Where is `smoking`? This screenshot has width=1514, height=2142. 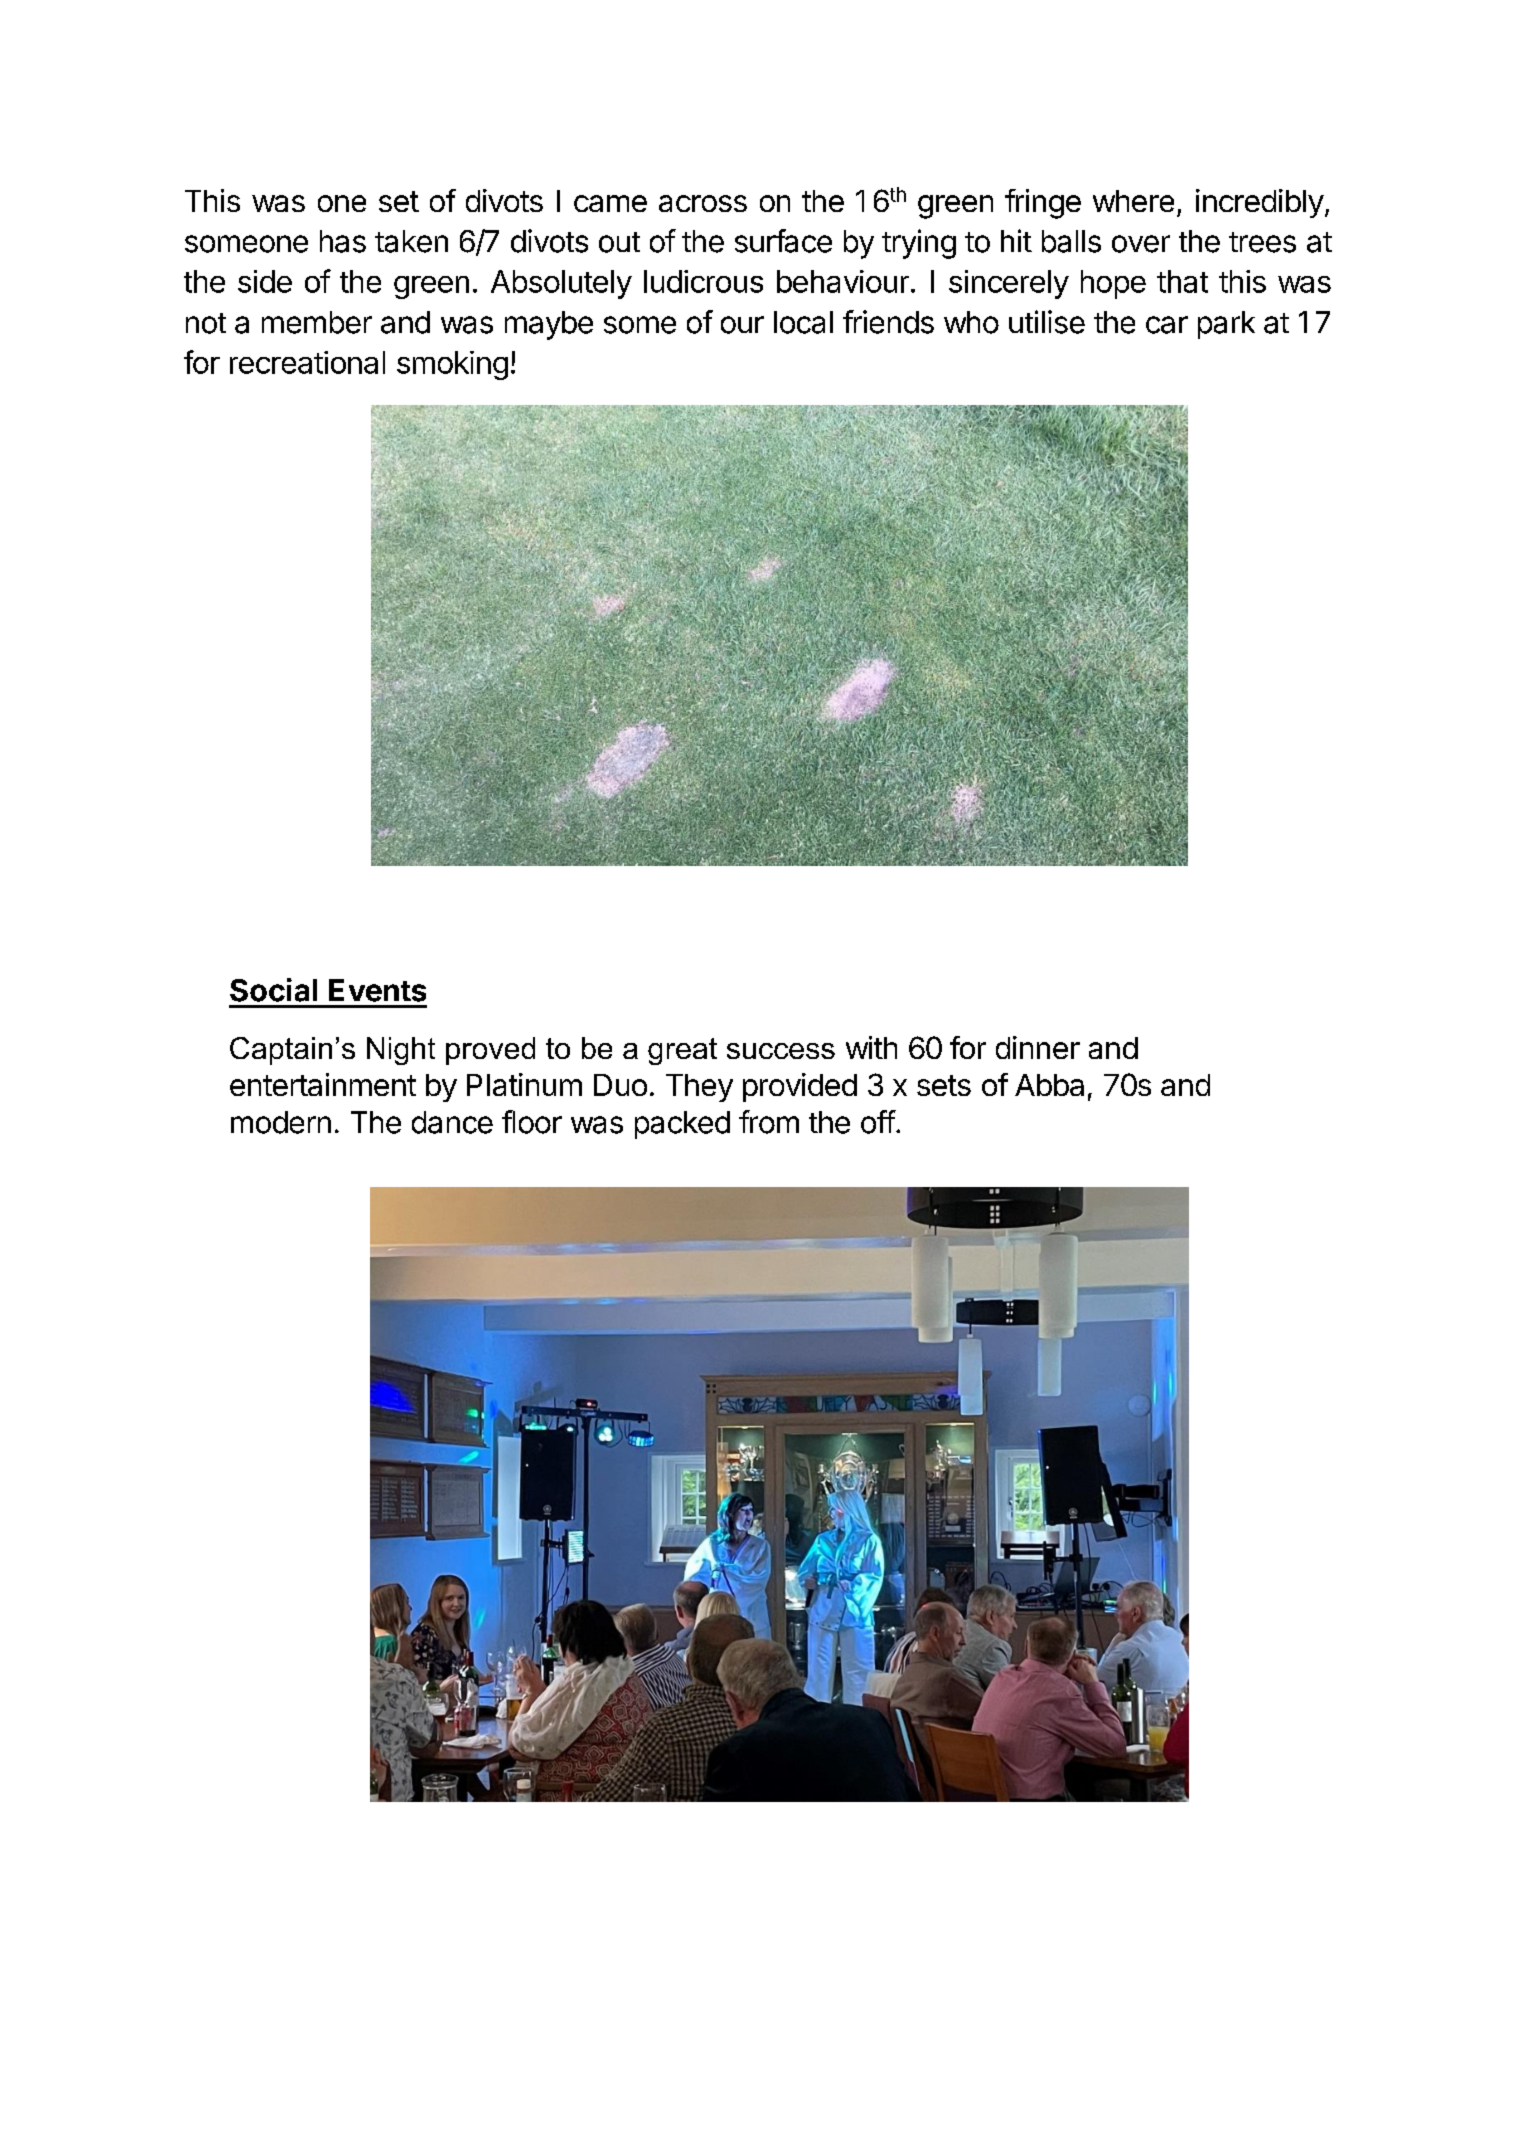
smoking is located at coordinates (452, 365).
